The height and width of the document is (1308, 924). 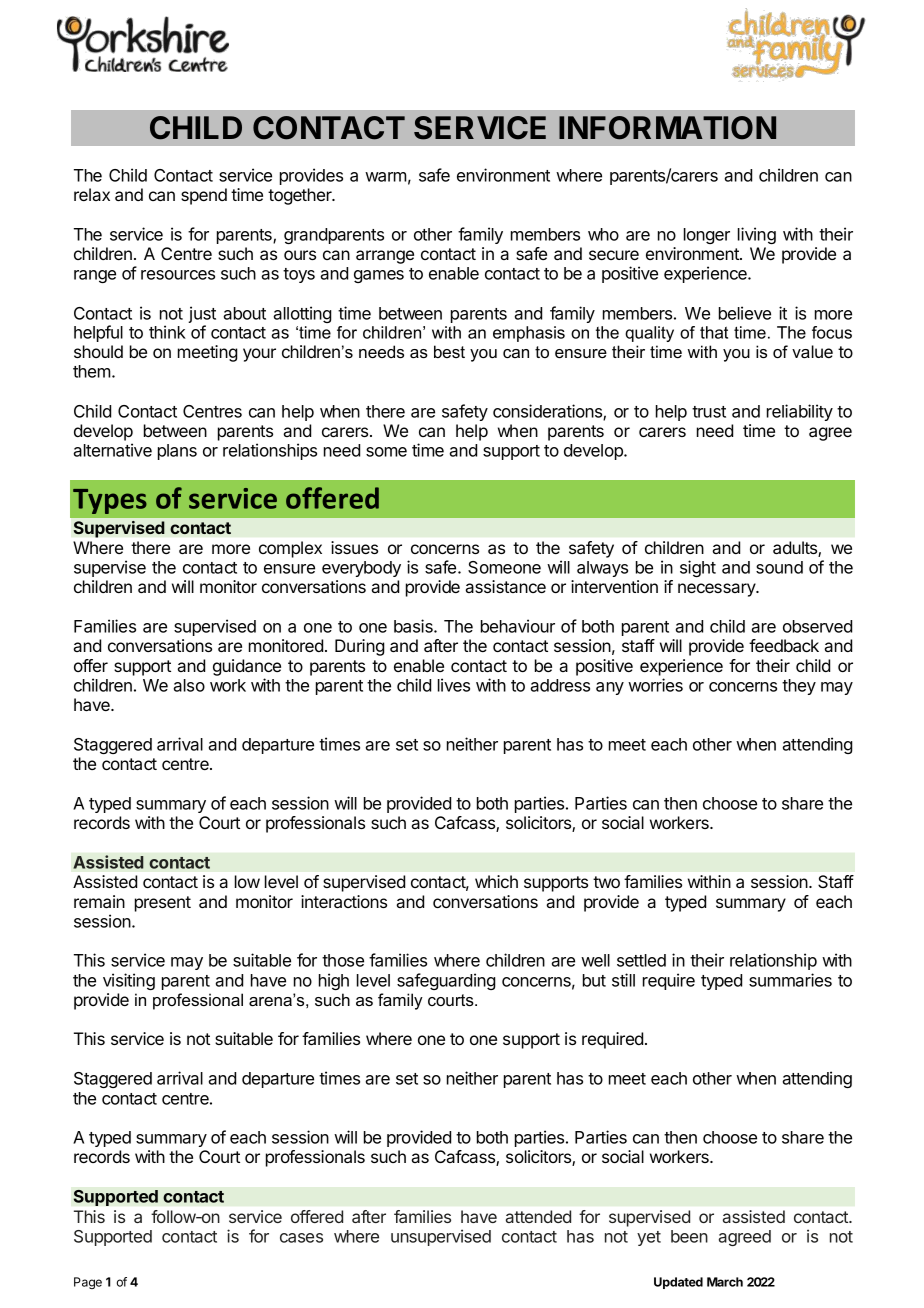 What do you see at coordinates (718, 590) in the document?
I see `necessary` at bounding box center [718, 590].
